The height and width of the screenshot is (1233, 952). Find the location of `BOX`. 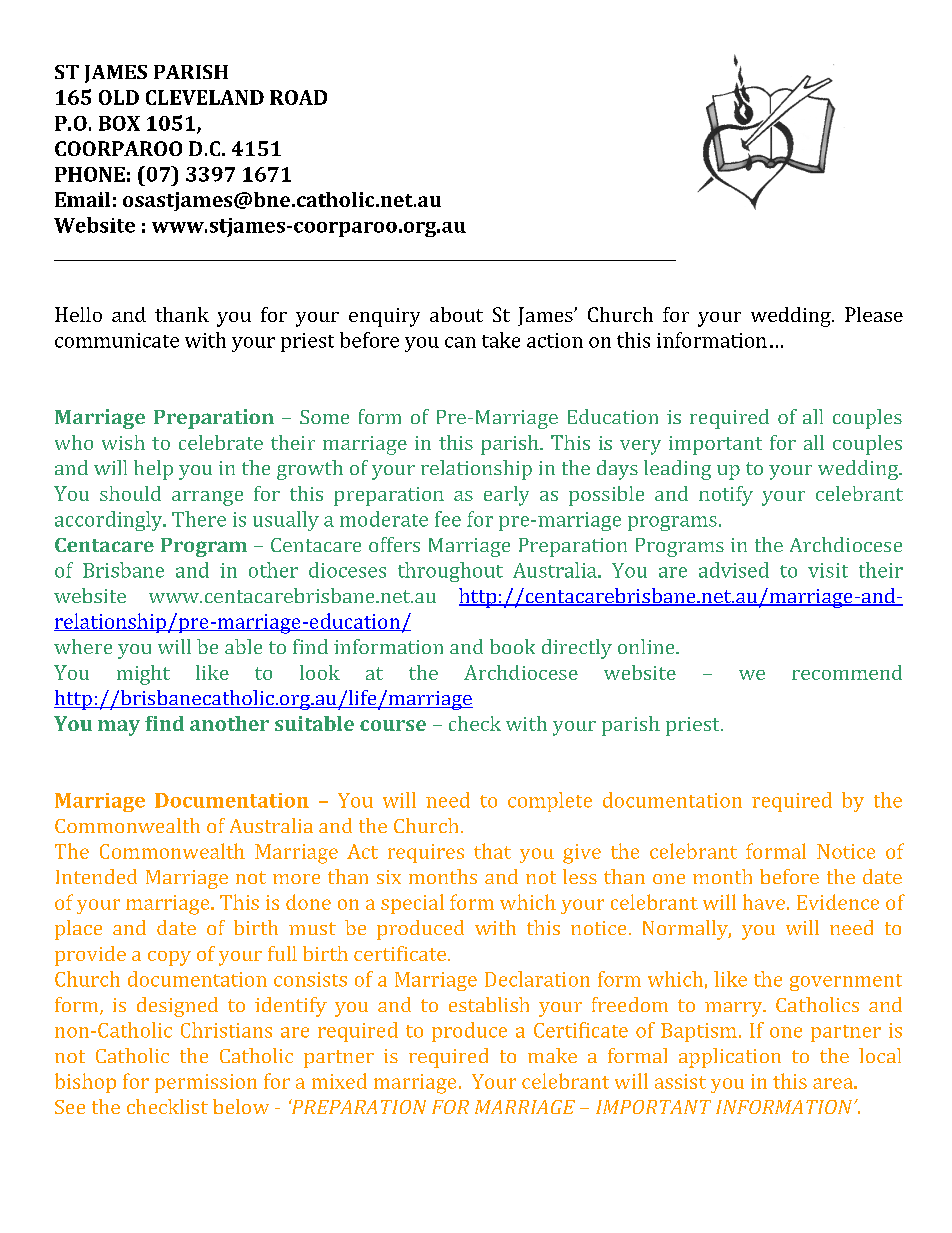

BOX is located at coordinates (119, 123).
